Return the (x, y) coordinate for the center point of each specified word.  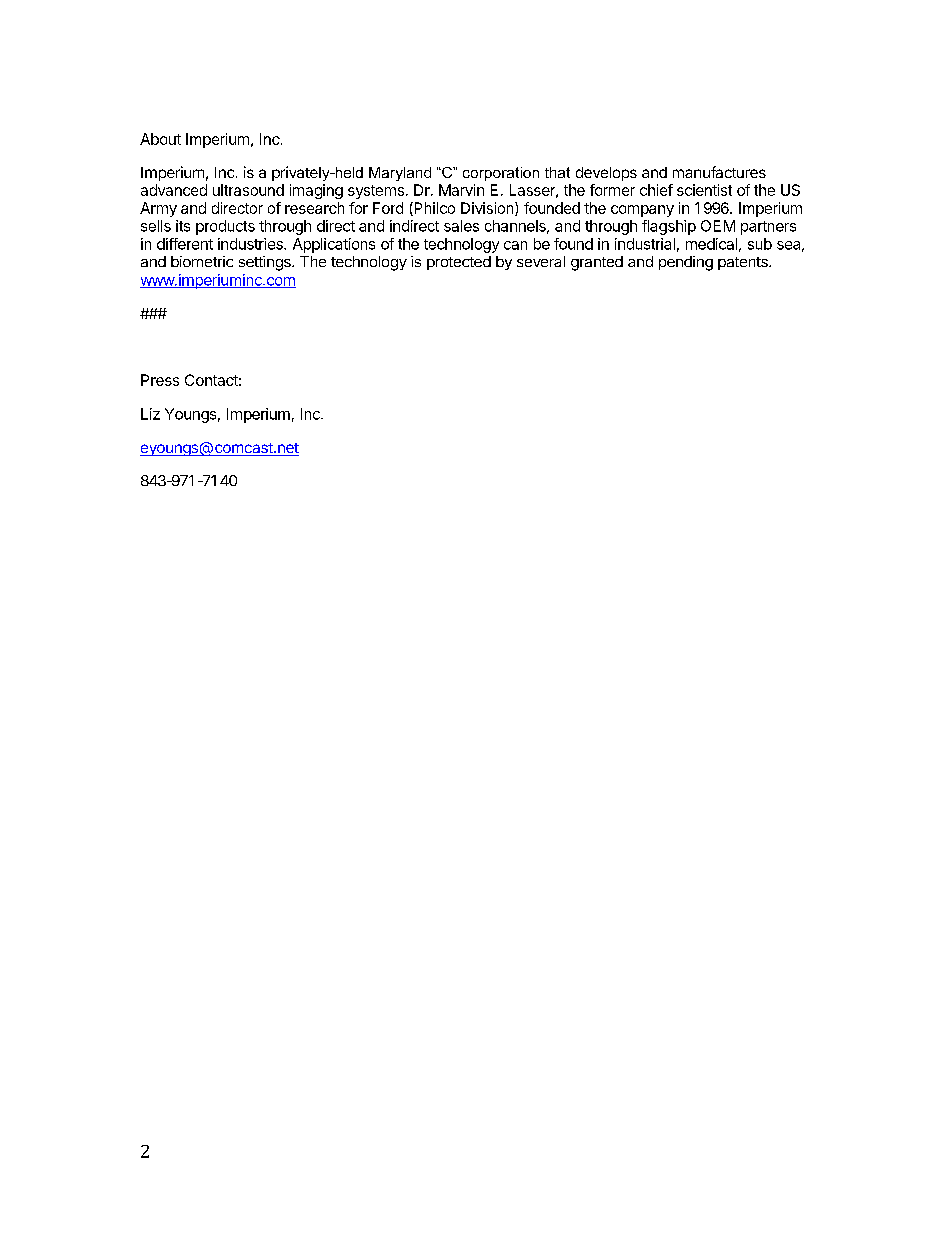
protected (459, 263)
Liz (150, 414)
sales (461, 226)
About (160, 139)
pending (686, 263)
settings (266, 263)
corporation (501, 174)
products (225, 227)
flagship (669, 227)
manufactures (719, 172)
